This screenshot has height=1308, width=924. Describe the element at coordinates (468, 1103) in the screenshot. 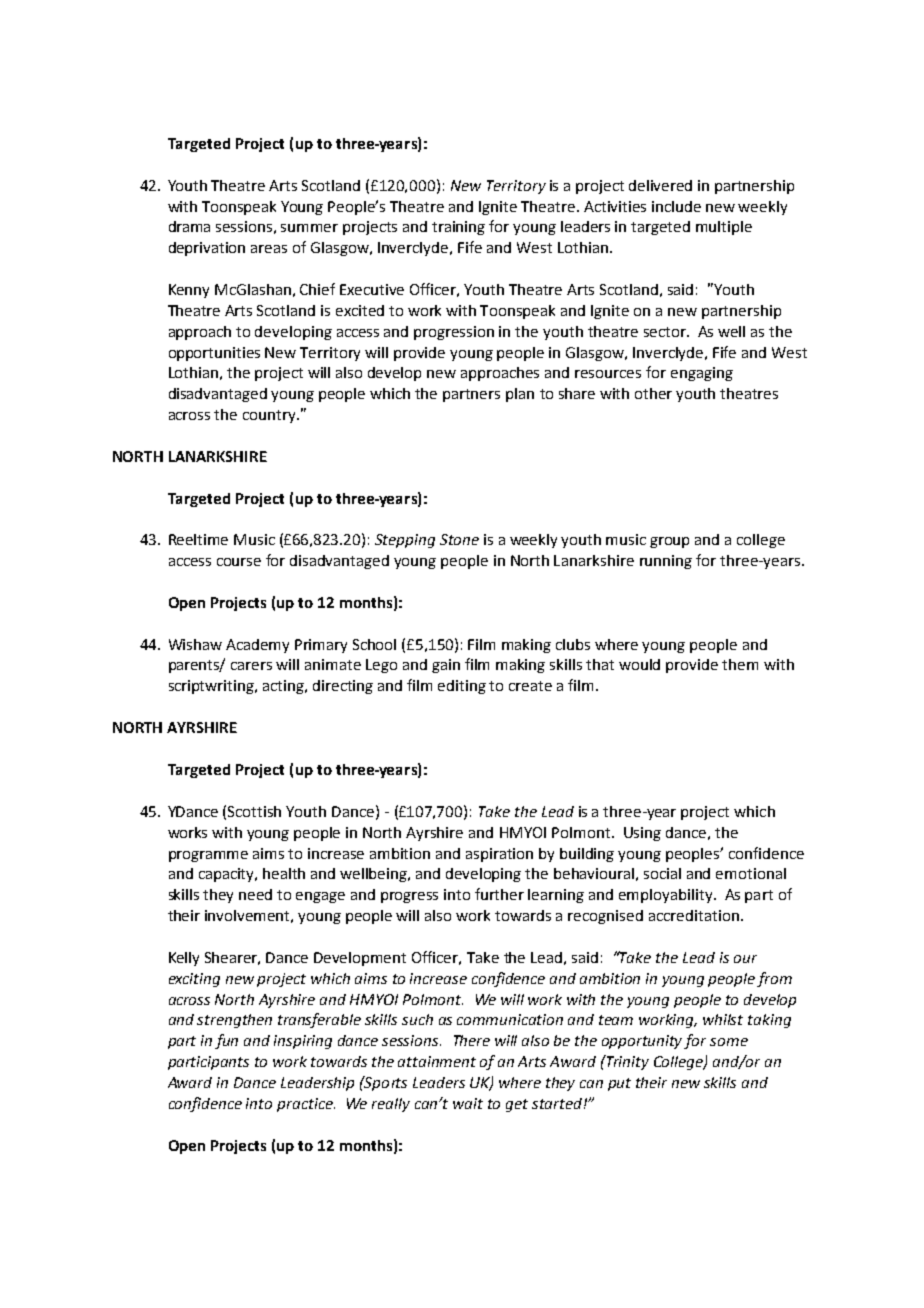

I see `wait` at that location.
